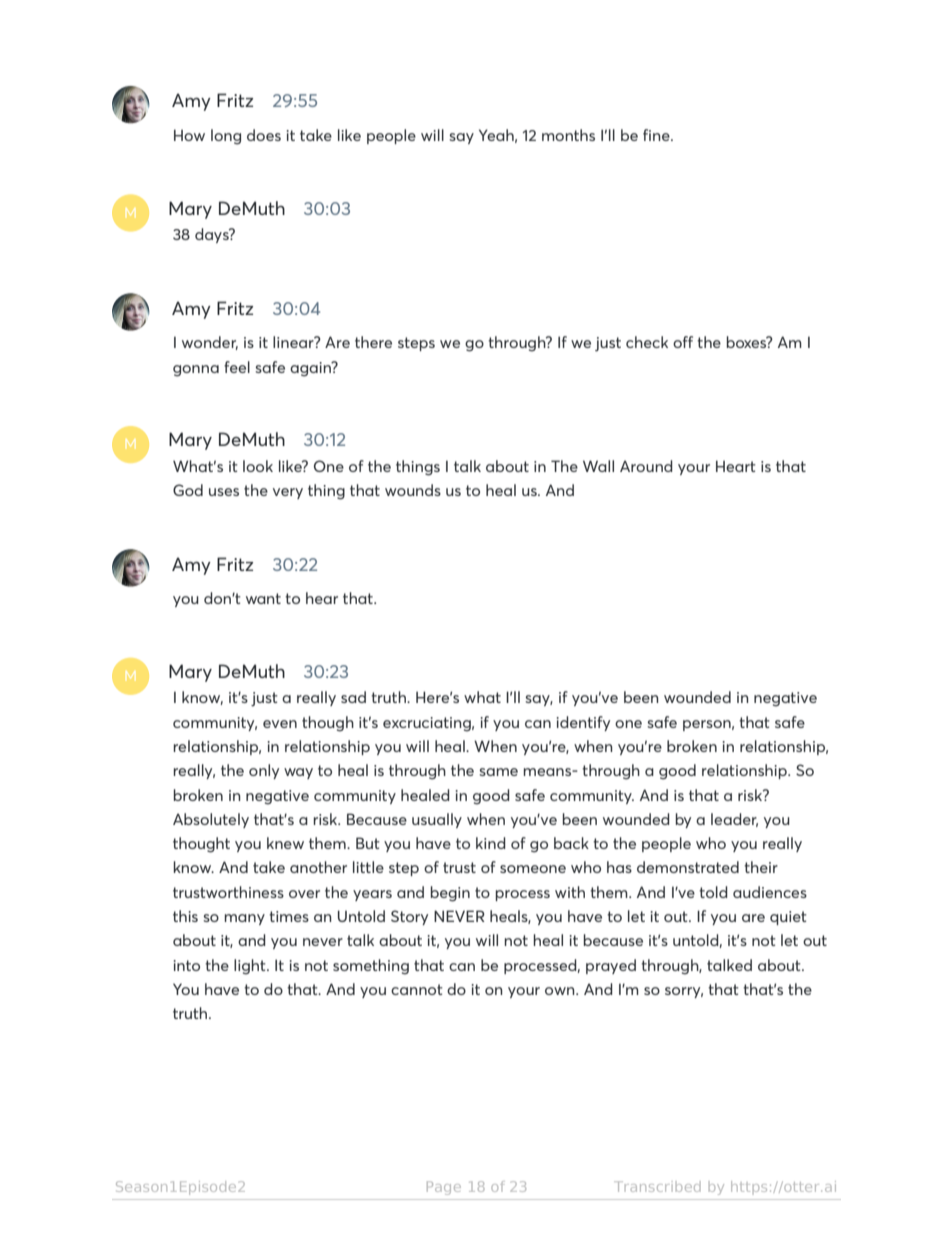 Image resolution: width=952 pixels, height=1233 pixels. I want to click on Transcribed, so click(657, 1186).
